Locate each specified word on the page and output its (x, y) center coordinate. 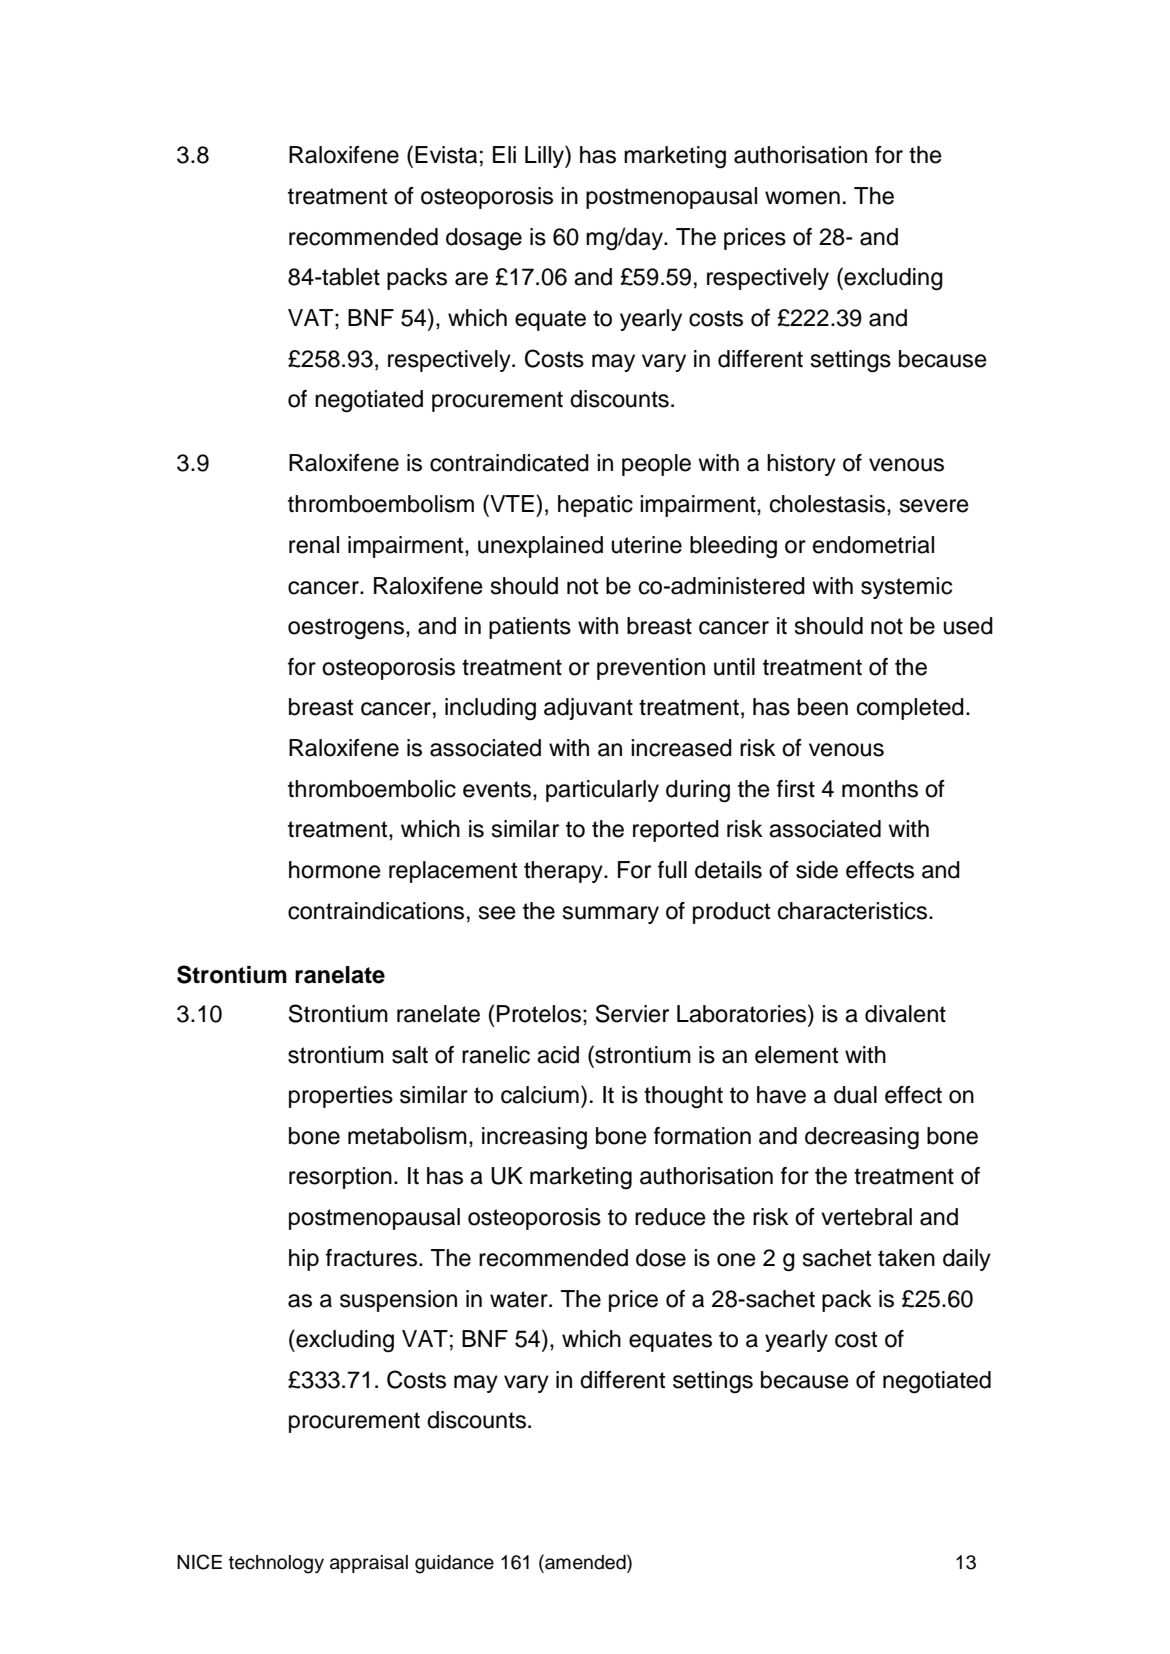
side (817, 870)
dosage (484, 239)
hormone (335, 870)
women (802, 198)
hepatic (595, 506)
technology (276, 1564)
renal (314, 545)
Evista (446, 155)
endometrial (873, 545)
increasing (534, 1138)
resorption (340, 1178)
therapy (564, 872)
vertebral (866, 1217)
